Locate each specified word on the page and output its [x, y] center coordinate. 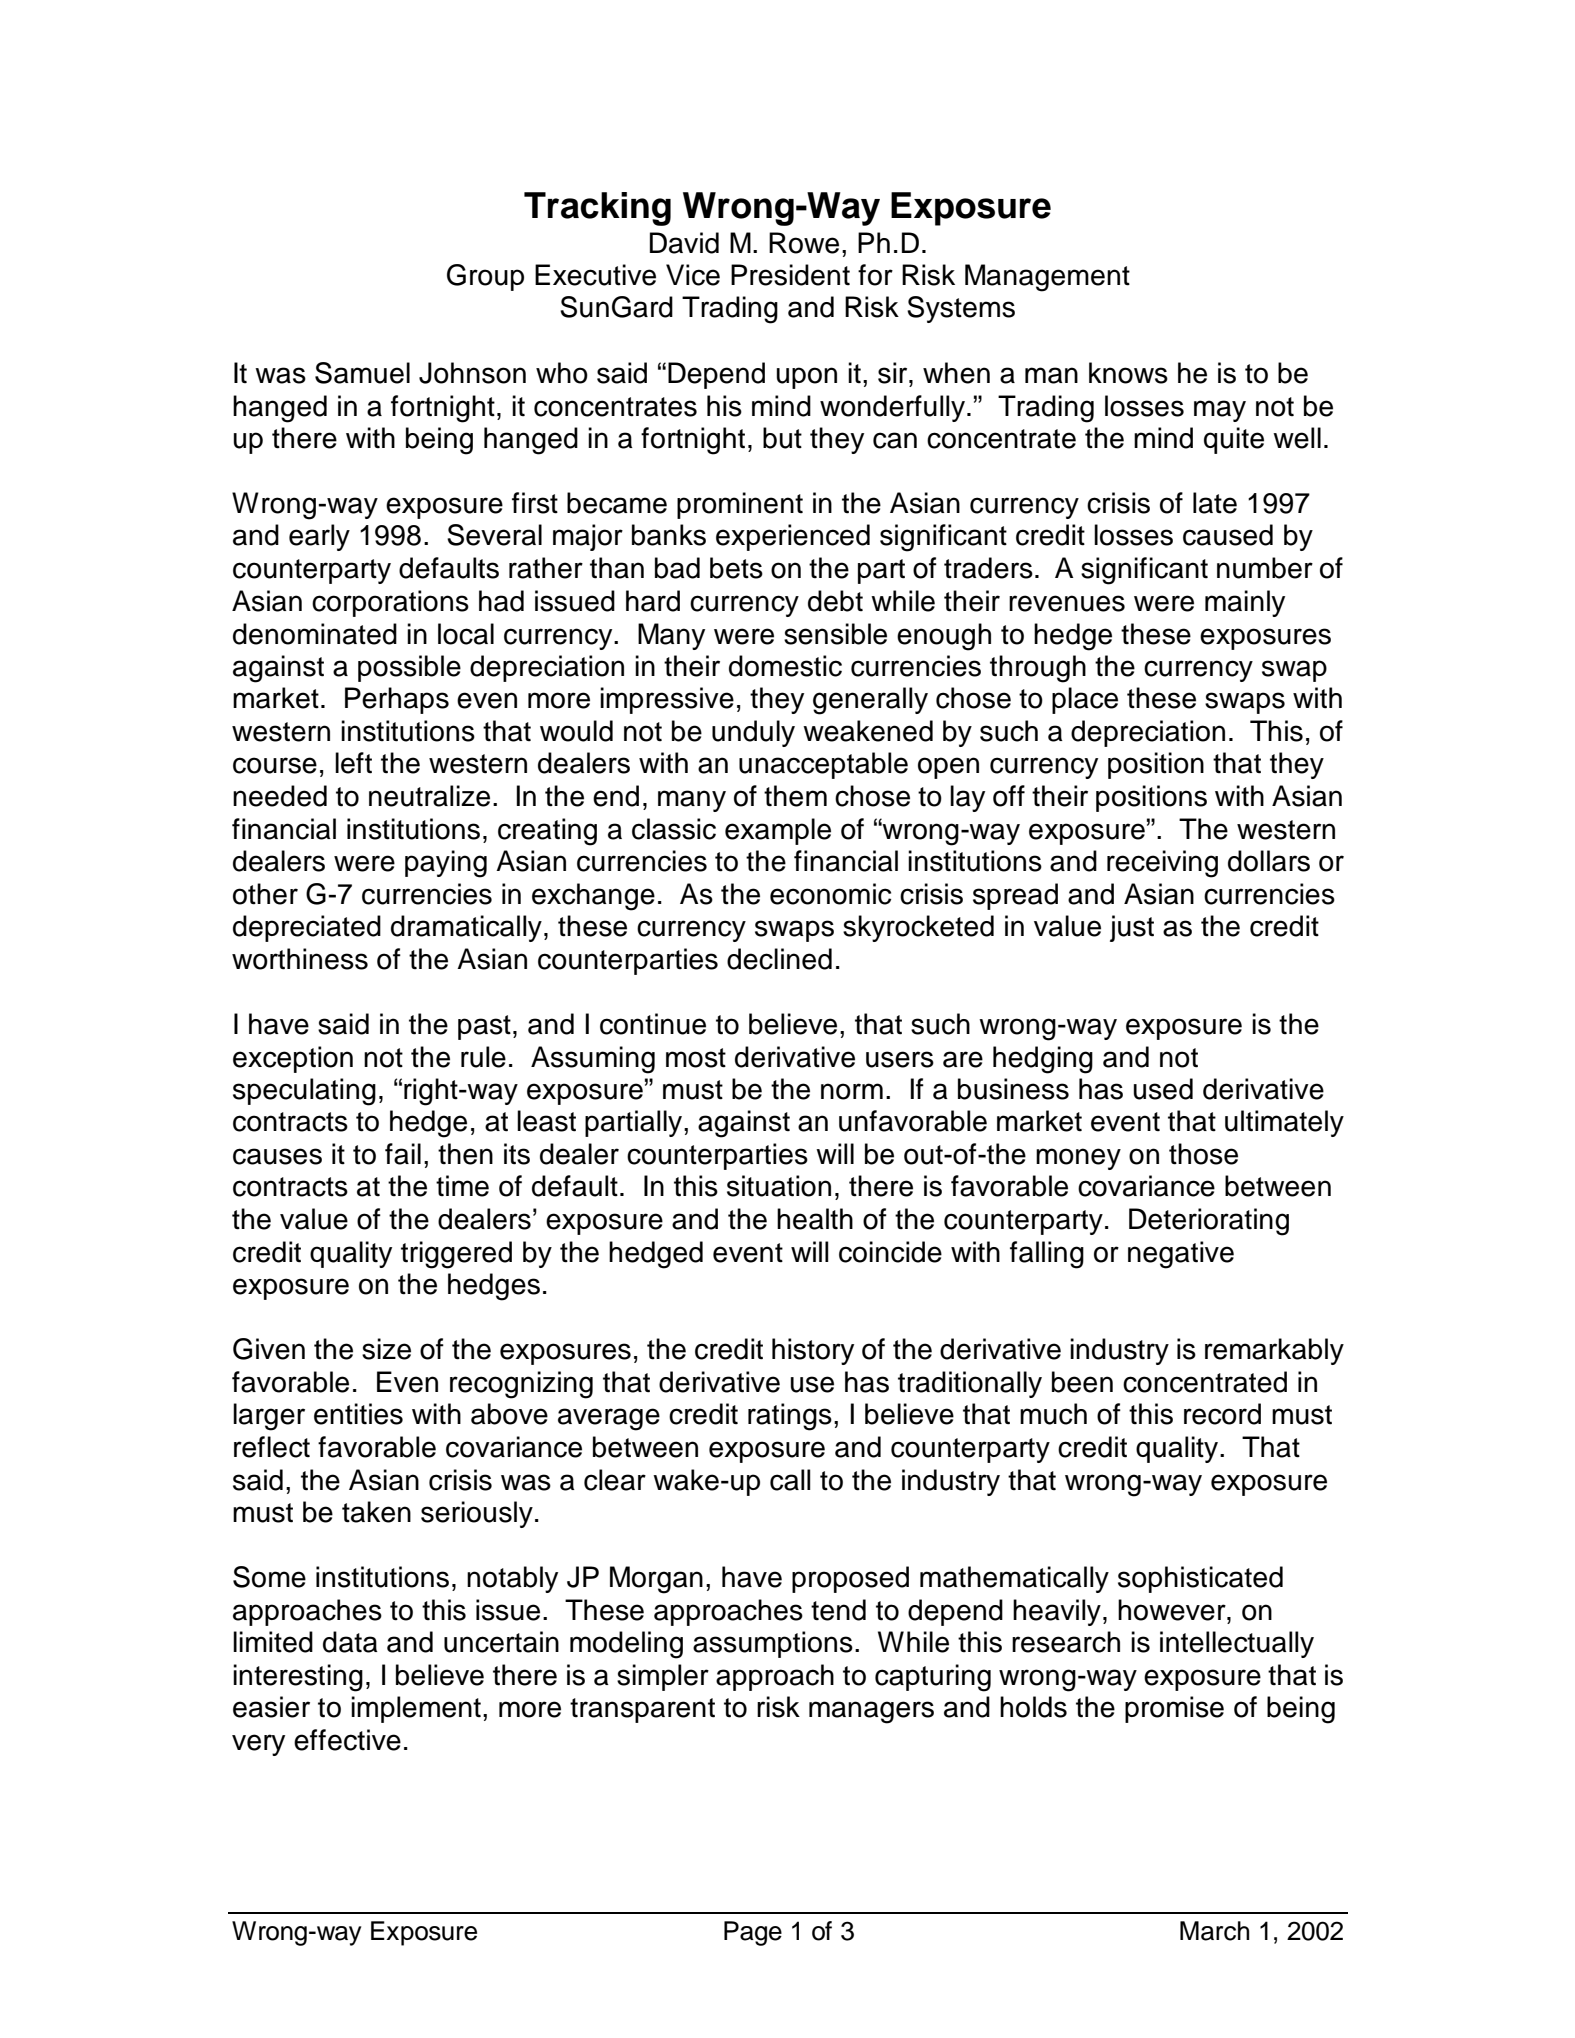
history [813, 1351]
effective [347, 1740]
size [386, 1349]
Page [753, 1933]
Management [1047, 278]
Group [485, 277]
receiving [1162, 864]
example [778, 831]
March [1214, 1931]
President [790, 275]
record [1222, 1414]
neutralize [429, 796]
